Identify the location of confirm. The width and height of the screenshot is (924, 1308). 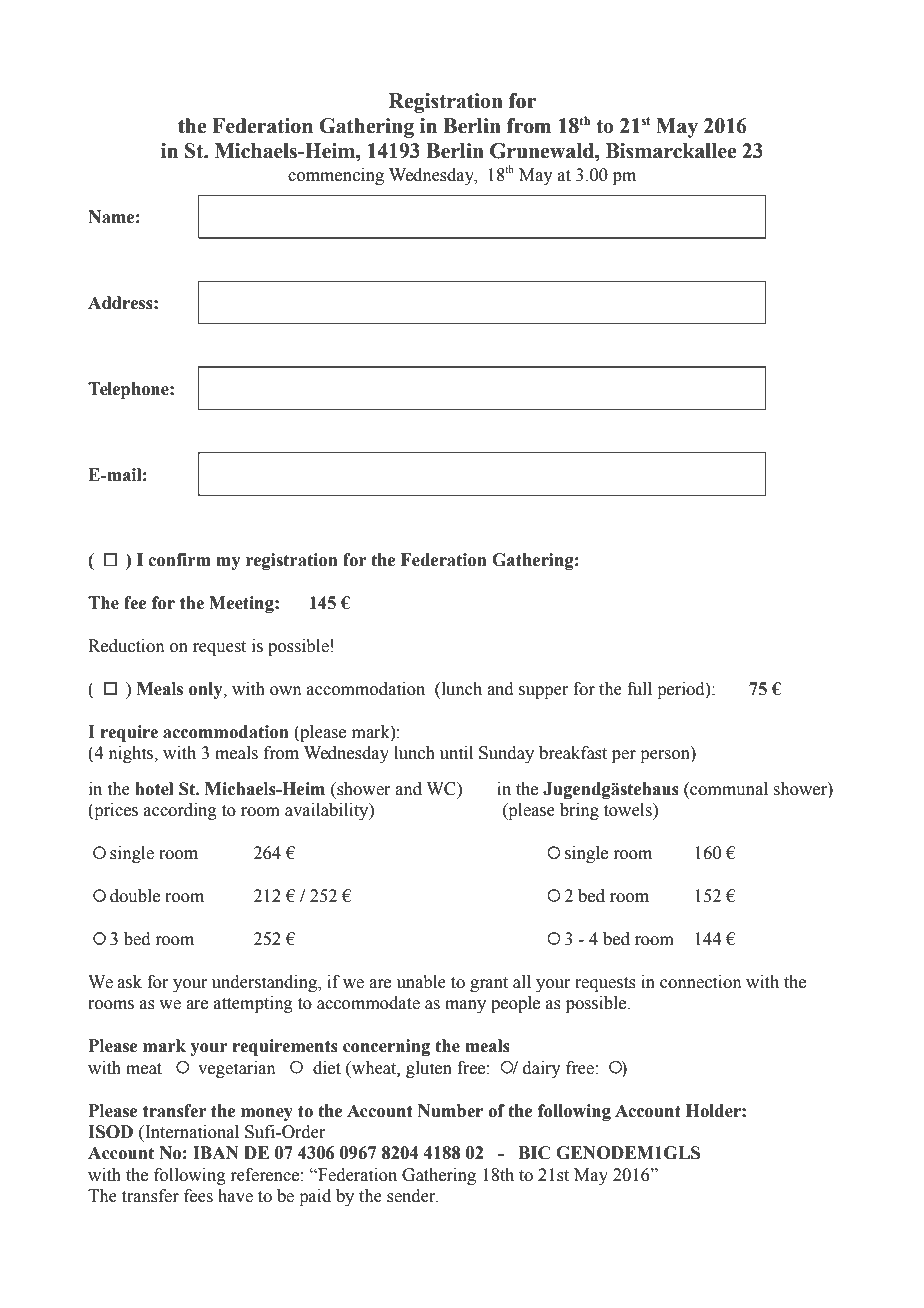
(179, 560).
